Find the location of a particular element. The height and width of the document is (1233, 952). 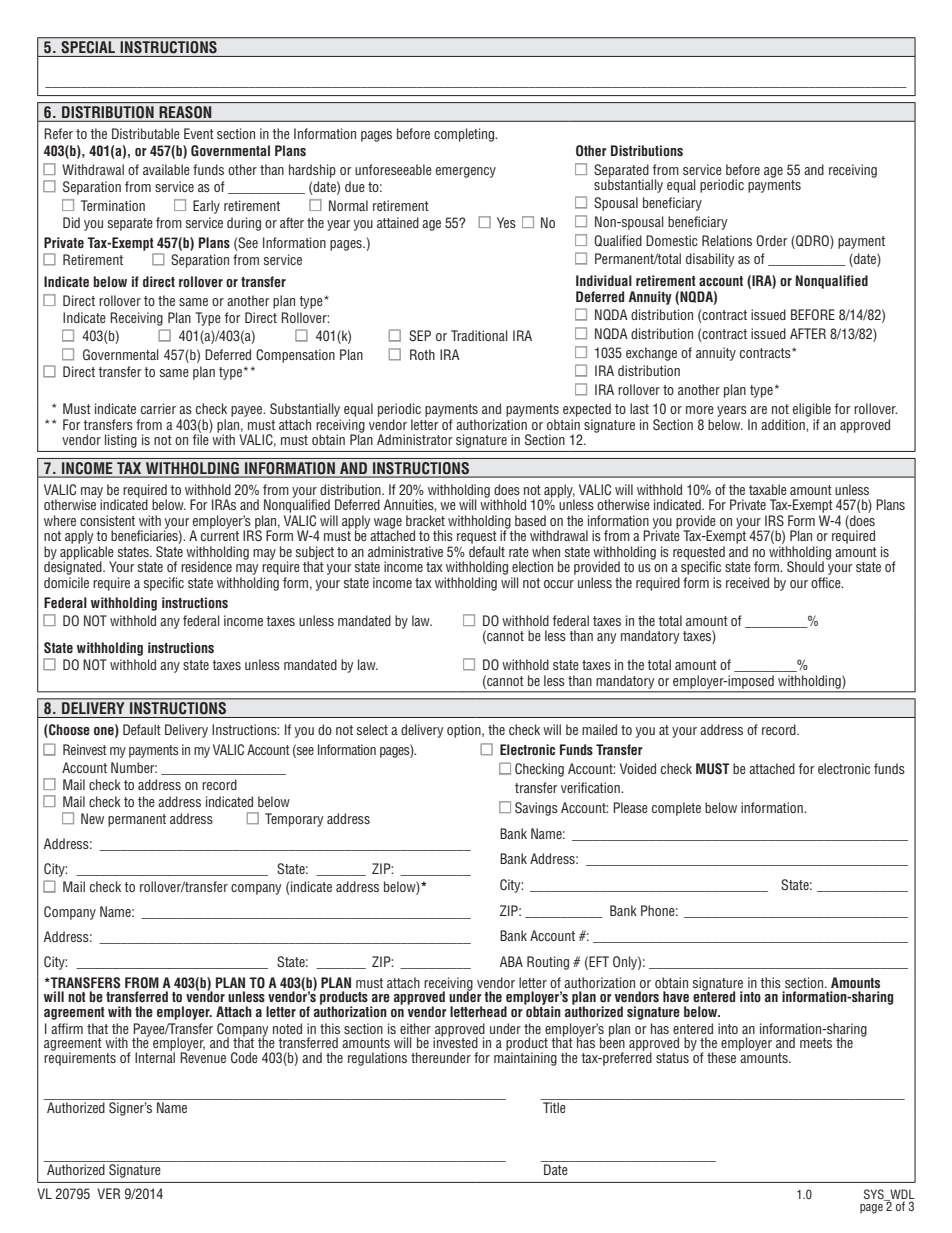

Administrator is located at coordinates (415, 439).
